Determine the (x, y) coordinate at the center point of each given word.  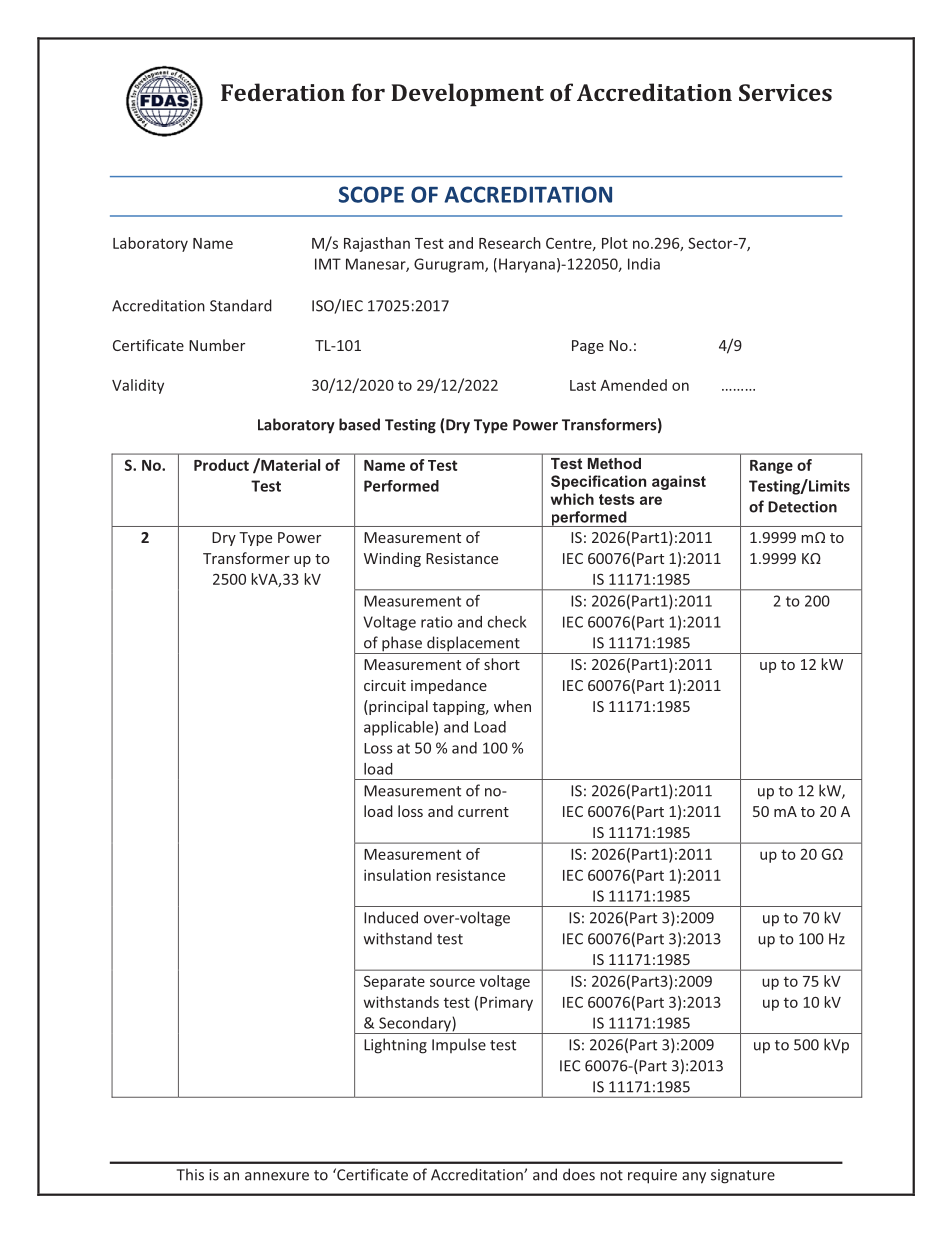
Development (467, 94)
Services (785, 92)
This (190, 1174)
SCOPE (371, 194)
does (579, 1174)
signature (743, 1176)
